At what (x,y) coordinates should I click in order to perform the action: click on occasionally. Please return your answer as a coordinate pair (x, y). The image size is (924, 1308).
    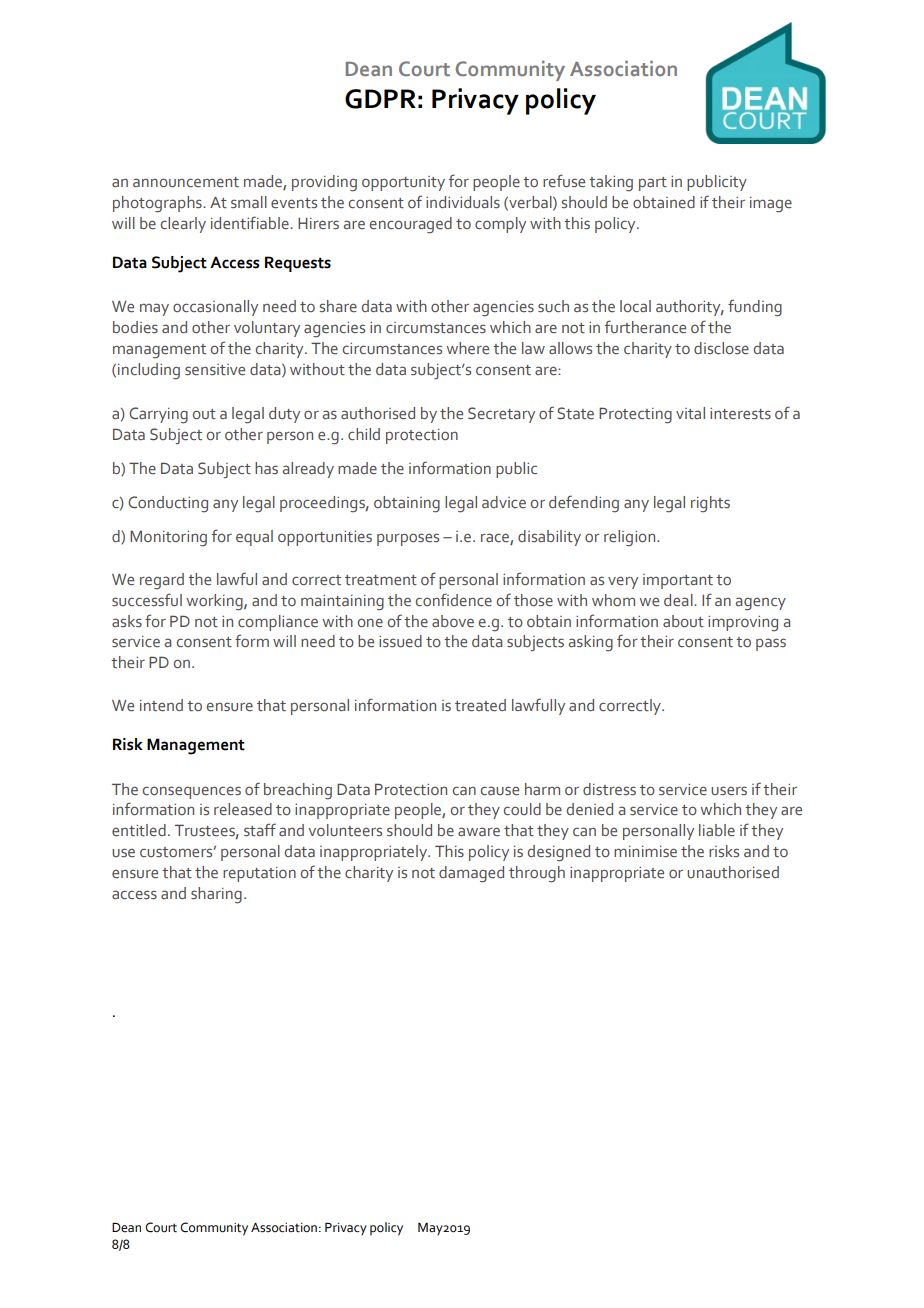
    Looking at the image, I should click on (215, 308).
